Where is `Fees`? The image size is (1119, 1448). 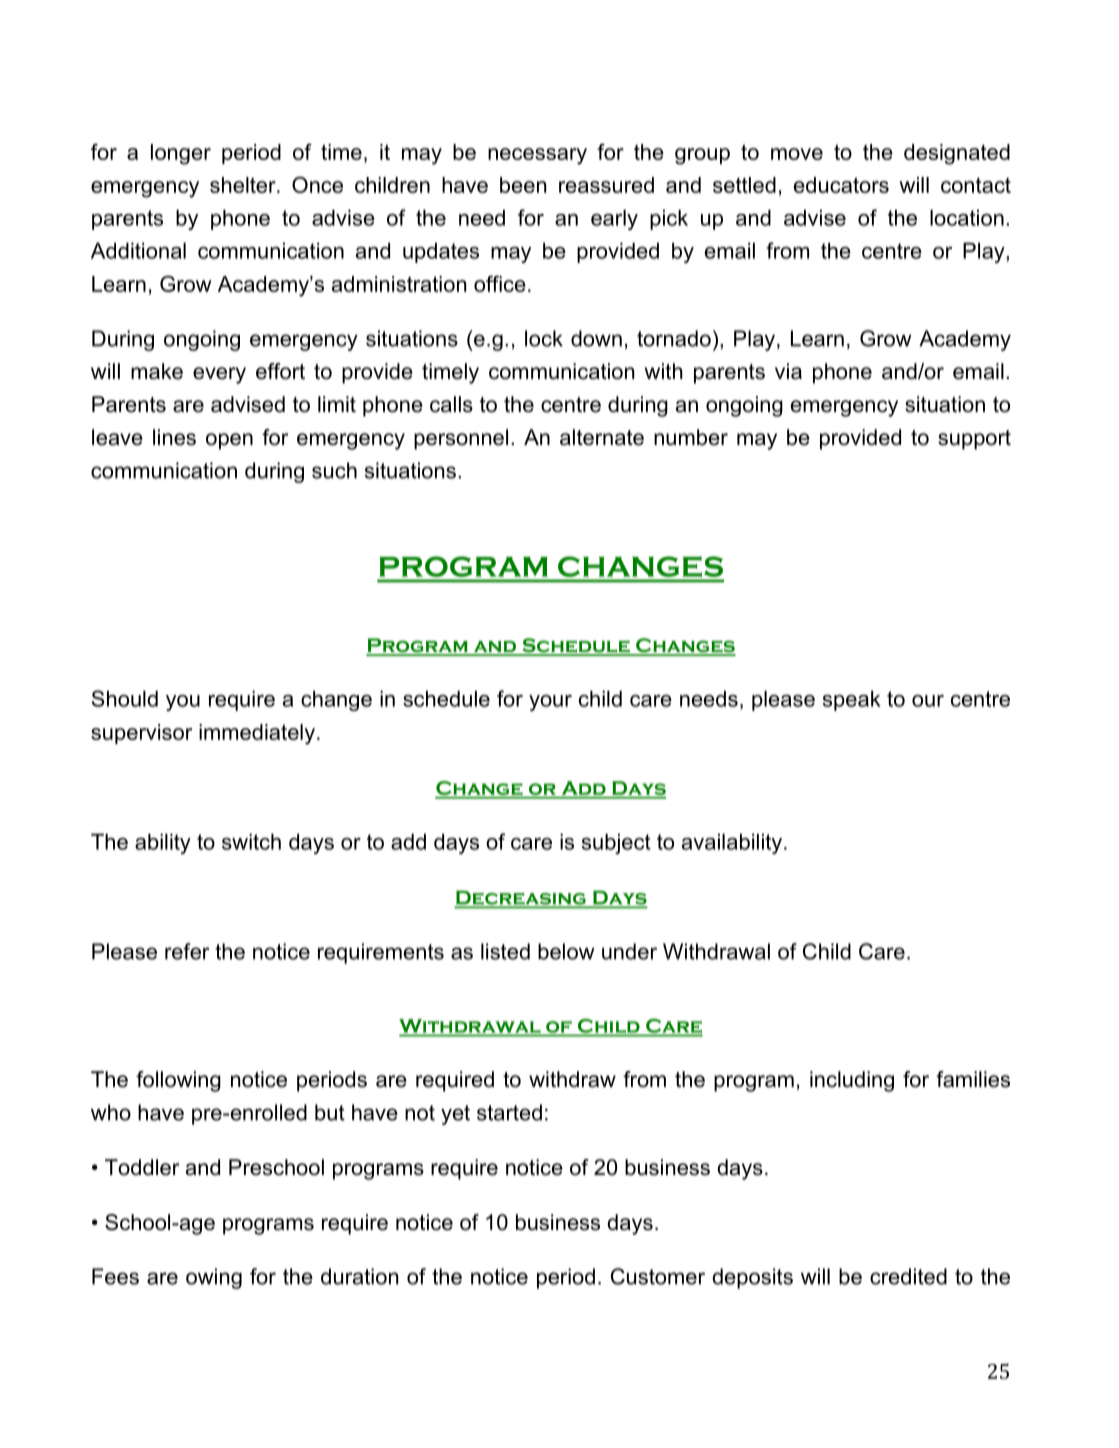 Fees is located at coordinates (115, 1276).
